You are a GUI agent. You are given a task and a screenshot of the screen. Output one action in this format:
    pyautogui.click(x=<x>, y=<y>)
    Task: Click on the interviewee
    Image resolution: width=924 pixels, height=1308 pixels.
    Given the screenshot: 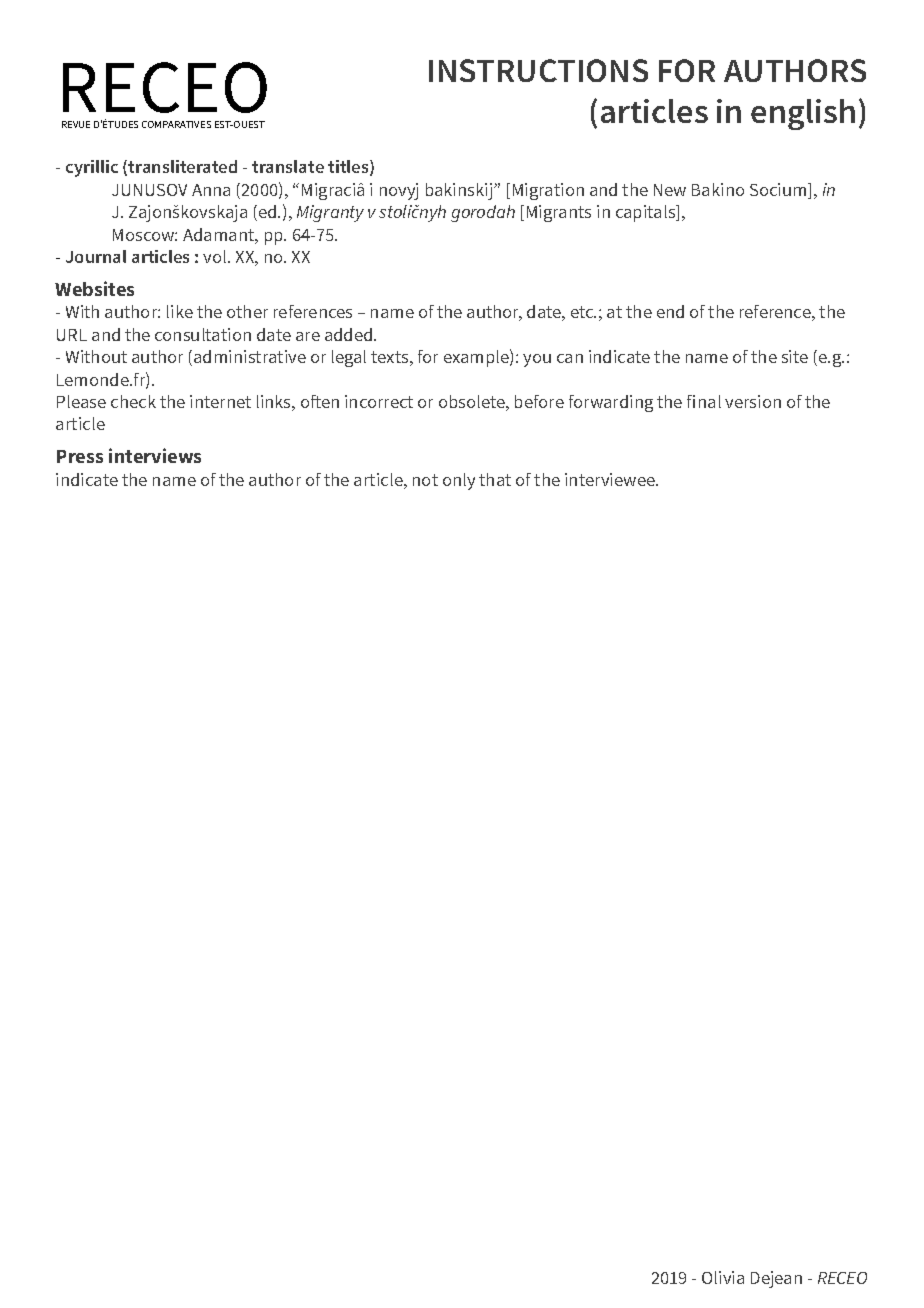 What is the action you would take?
    pyautogui.click(x=611, y=479)
